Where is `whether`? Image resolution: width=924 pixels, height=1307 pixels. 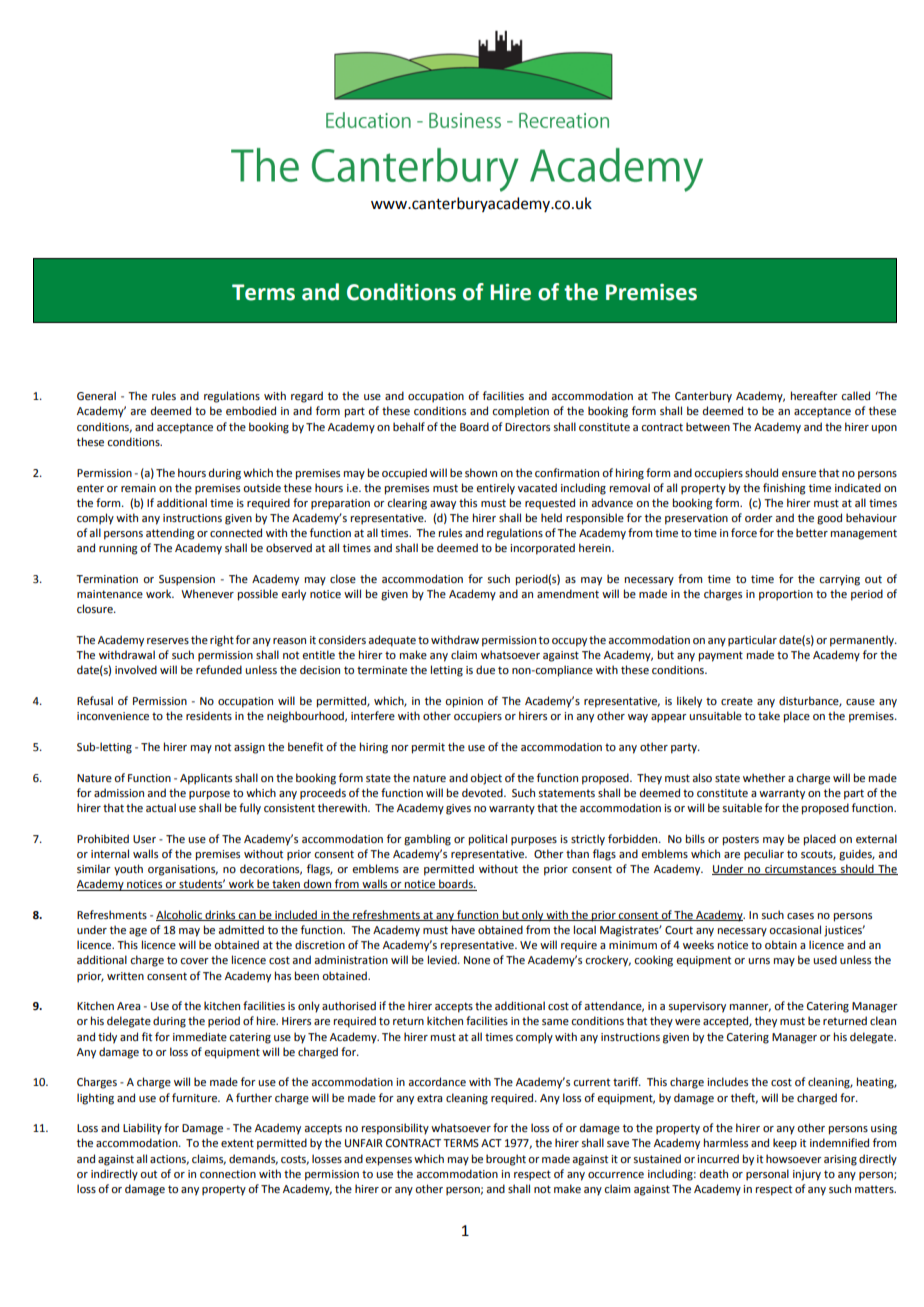
whether is located at coordinates (764, 777).
